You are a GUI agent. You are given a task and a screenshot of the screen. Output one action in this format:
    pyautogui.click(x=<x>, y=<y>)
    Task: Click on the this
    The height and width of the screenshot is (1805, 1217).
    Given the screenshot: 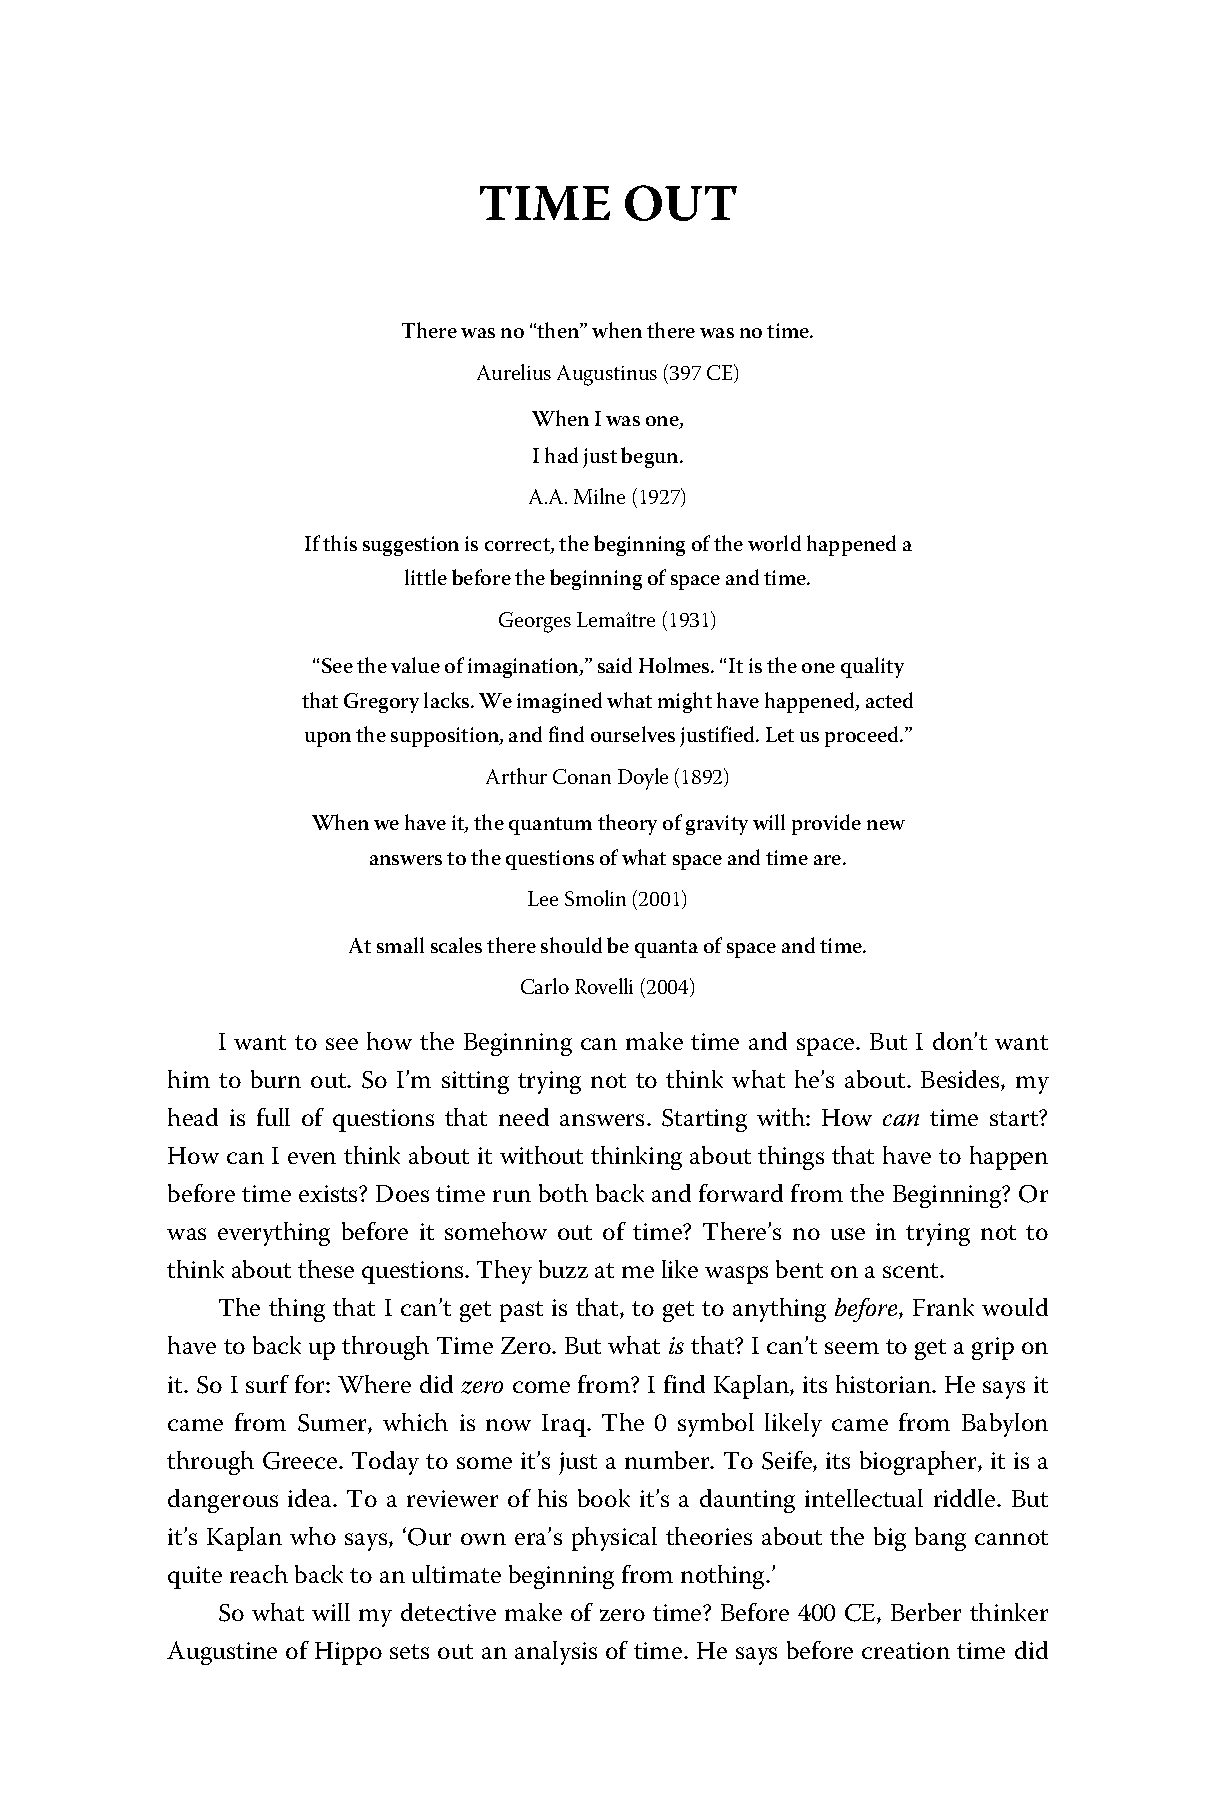 What is the action you would take?
    pyautogui.click(x=340, y=543)
